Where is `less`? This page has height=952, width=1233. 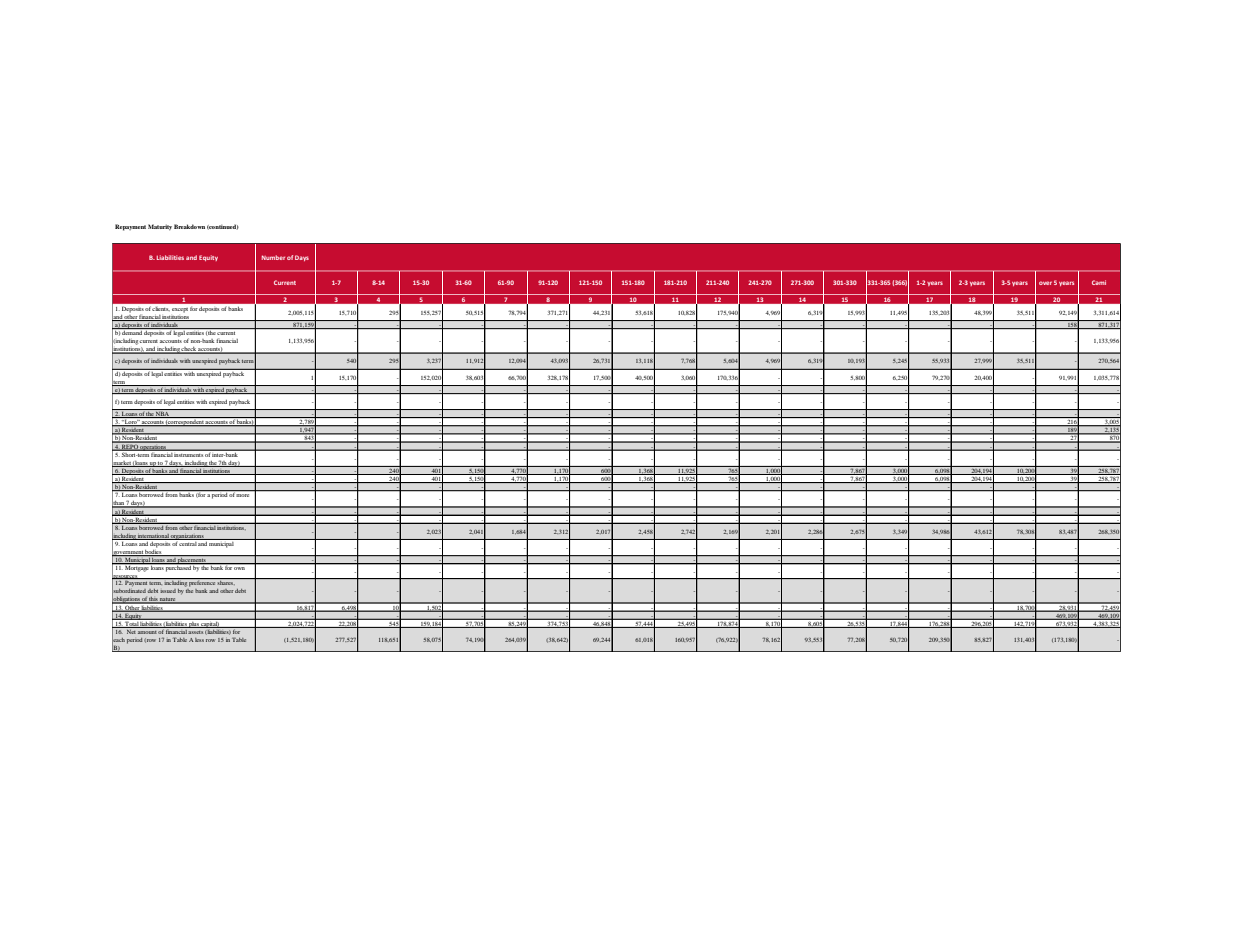
less is located at coordinates (199, 640).
